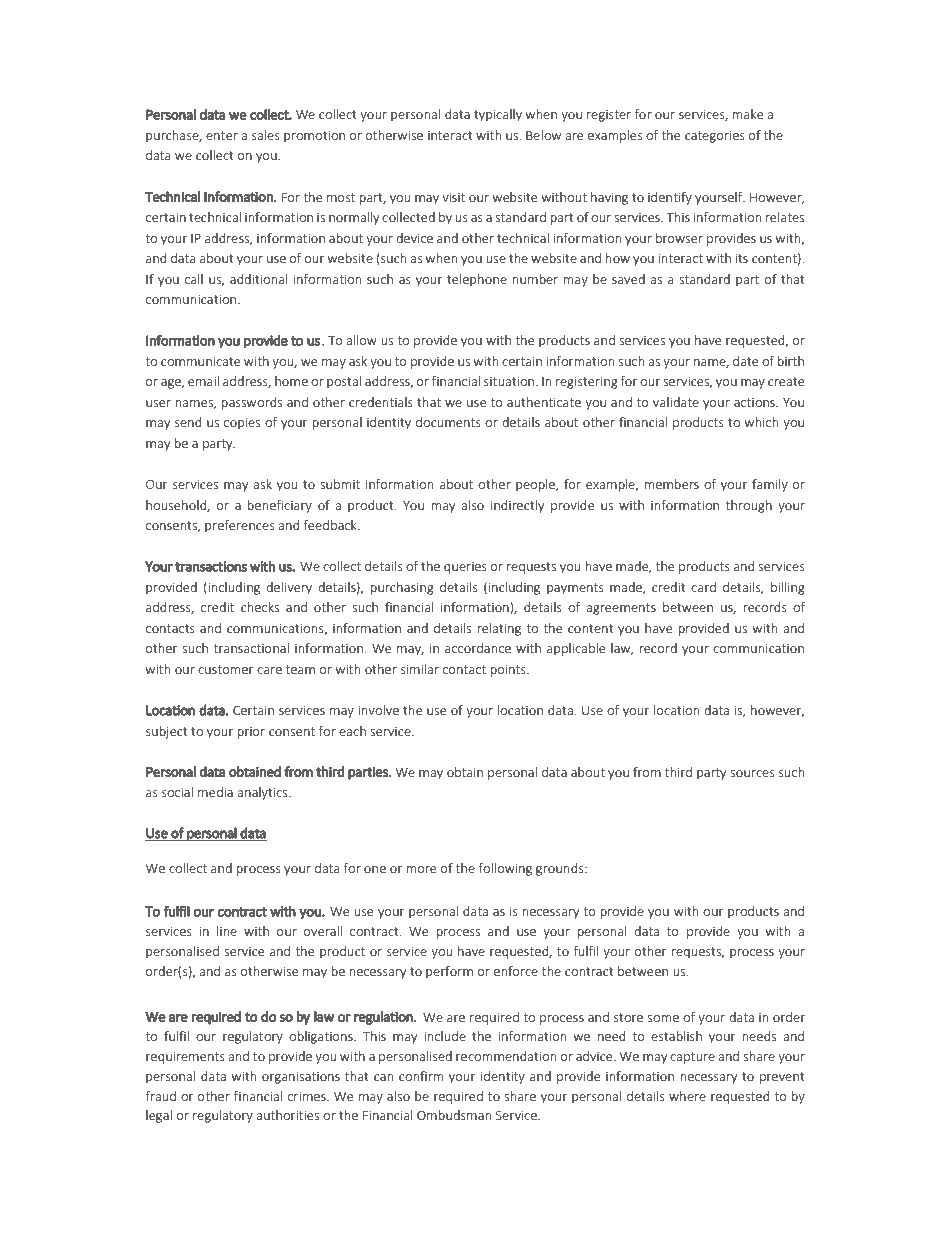 This image has height=1233, width=952. Describe the element at coordinates (703, 587) in the image. I see `card` at that location.
